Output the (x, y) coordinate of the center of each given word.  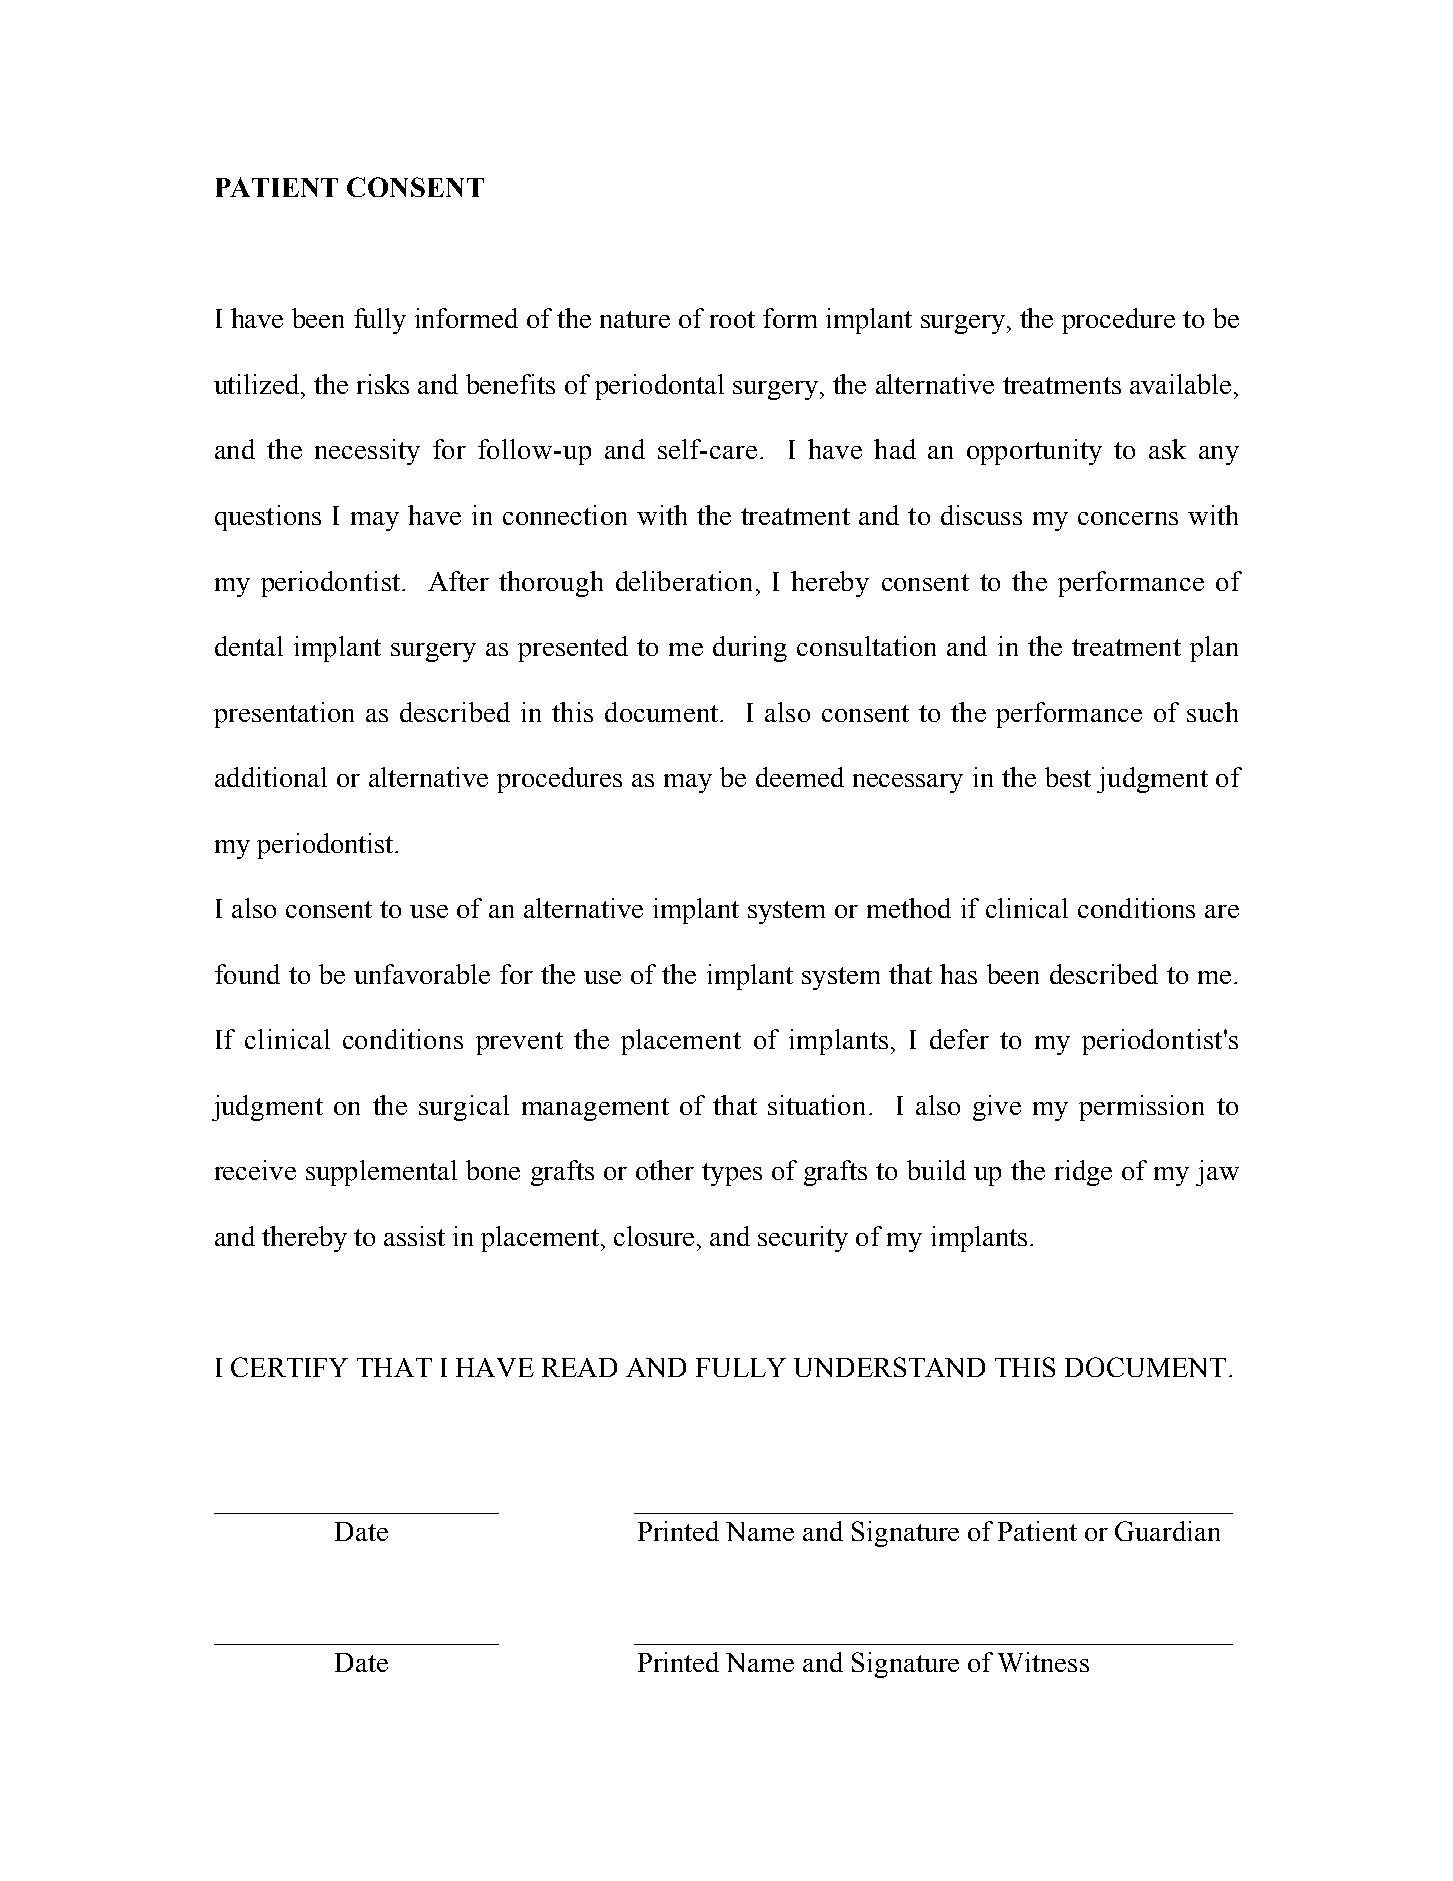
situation (816, 1105)
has (958, 974)
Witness (1043, 1662)
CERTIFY (289, 1367)
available (1180, 384)
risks (383, 384)
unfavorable (422, 974)
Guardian (1167, 1531)
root (732, 319)
